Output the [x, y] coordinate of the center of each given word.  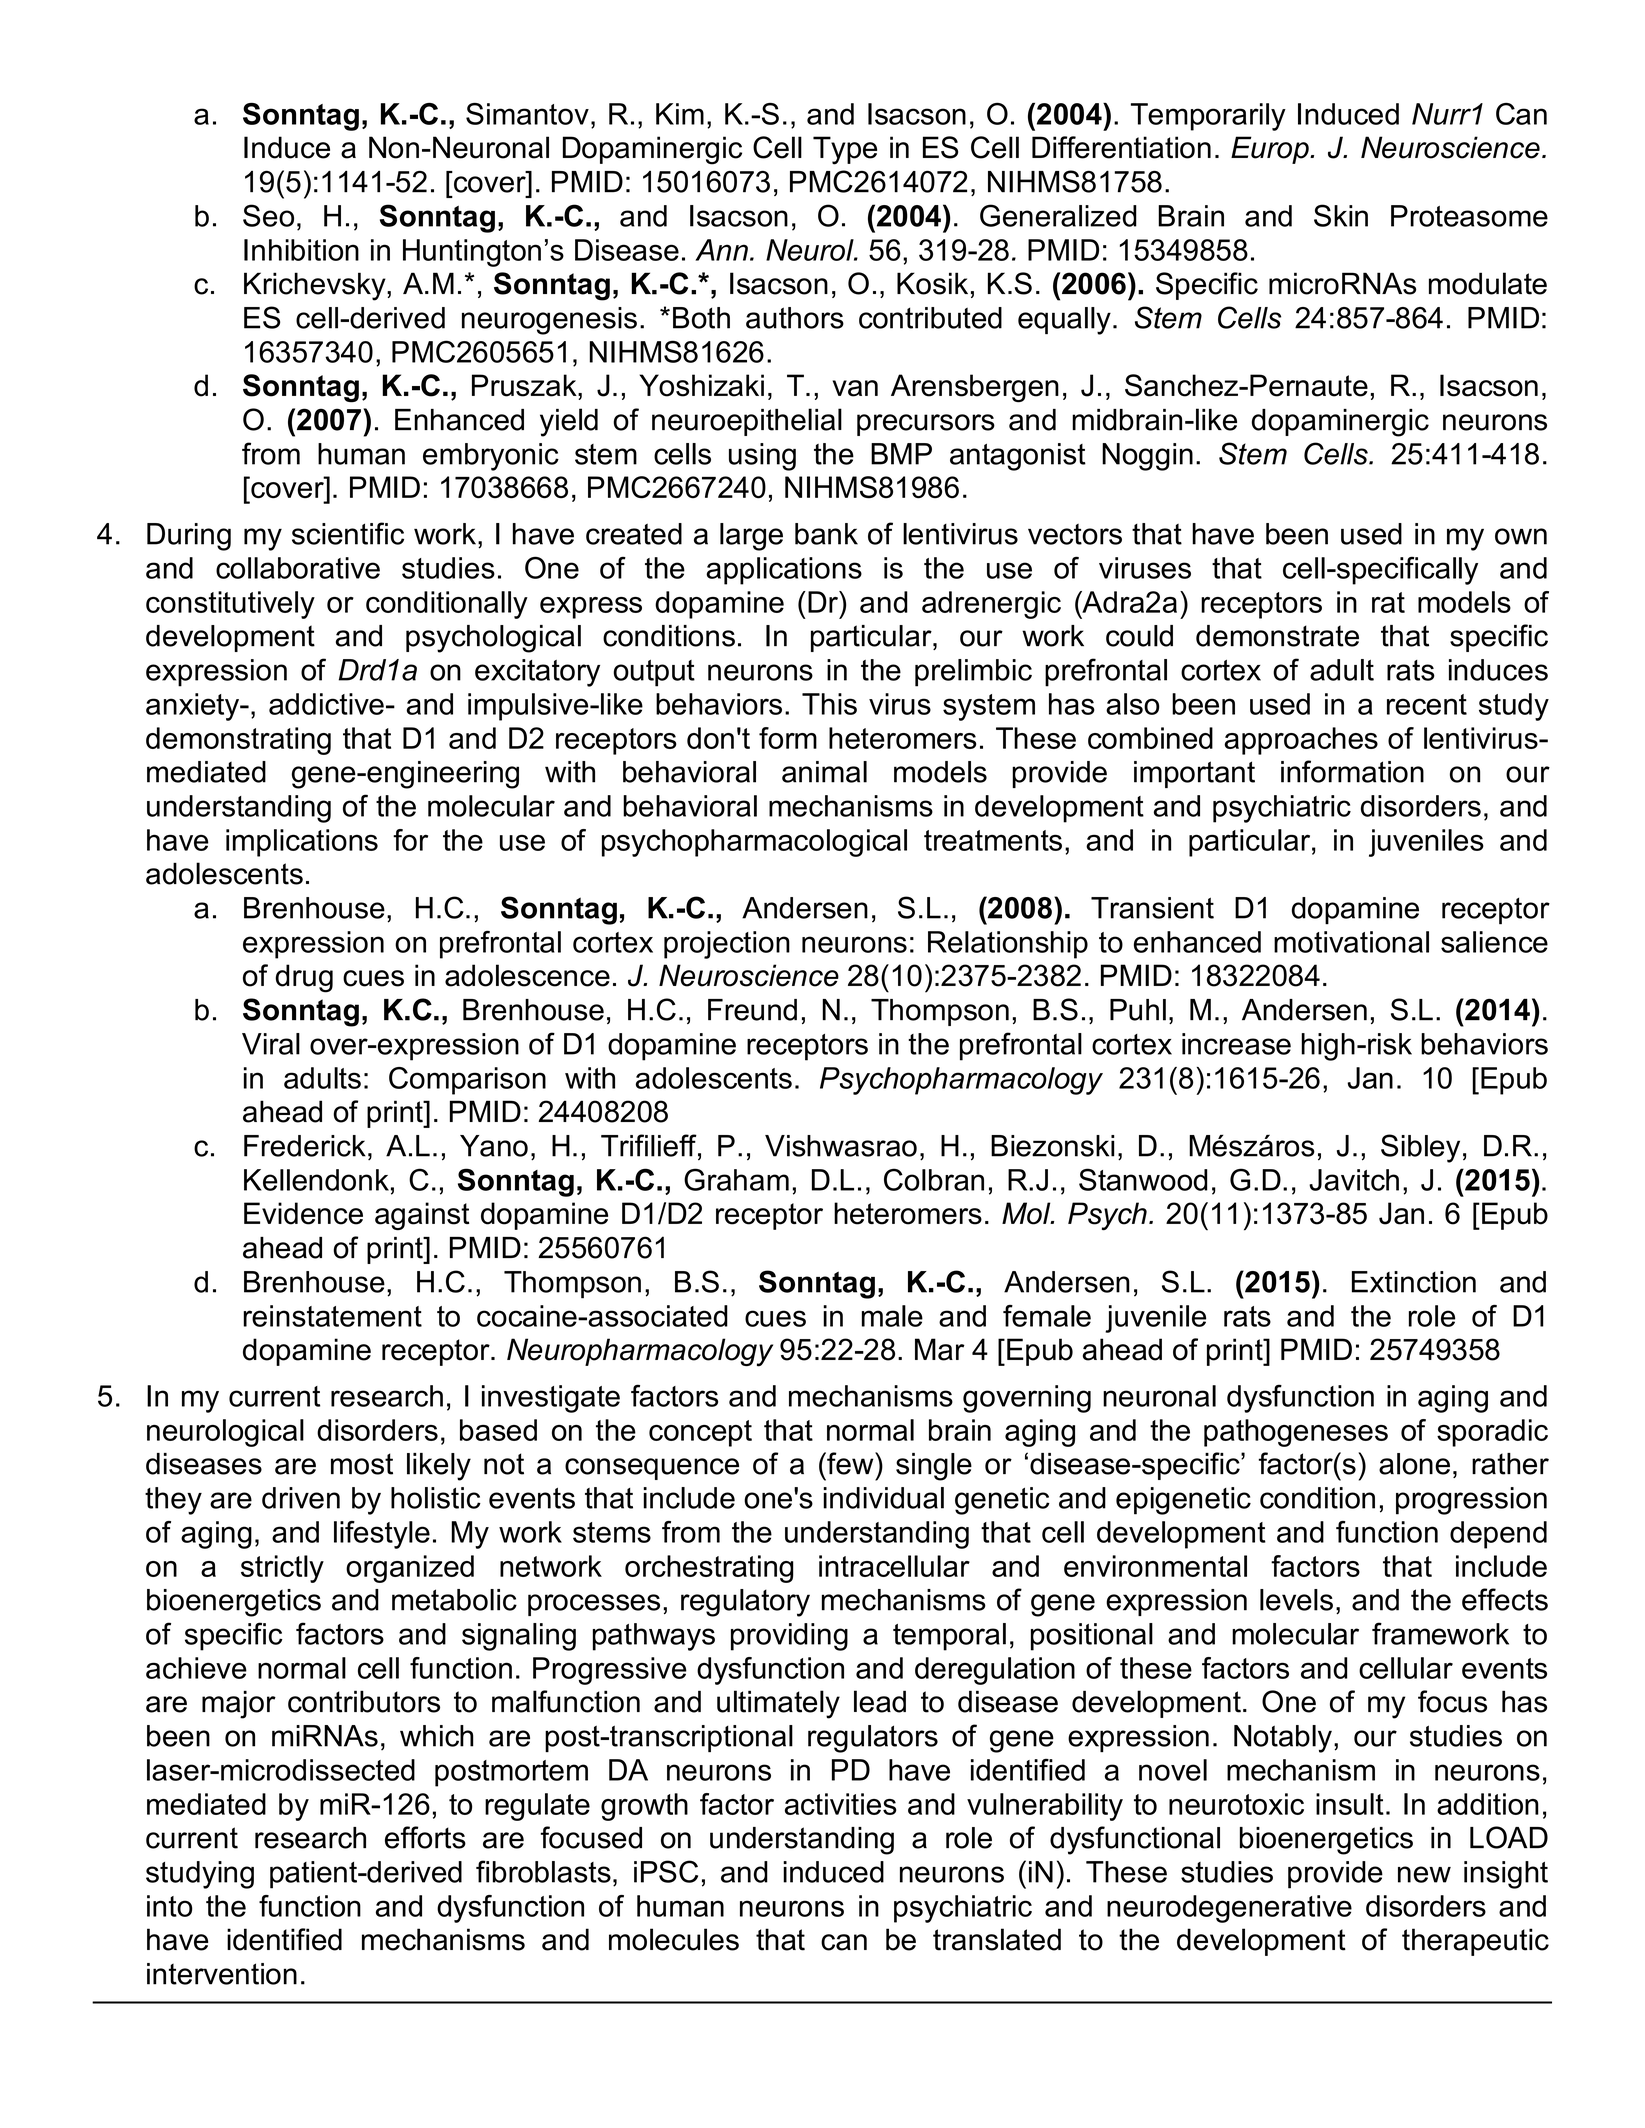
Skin [1341, 215]
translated [997, 1939]
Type [845, 150]
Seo [268, 215]
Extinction [1414, 1282]
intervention [222, 1974]
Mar [940, 1349]
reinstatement [332, 1316]
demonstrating [238, 741]
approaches [1301, 741]
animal [824, 772]
